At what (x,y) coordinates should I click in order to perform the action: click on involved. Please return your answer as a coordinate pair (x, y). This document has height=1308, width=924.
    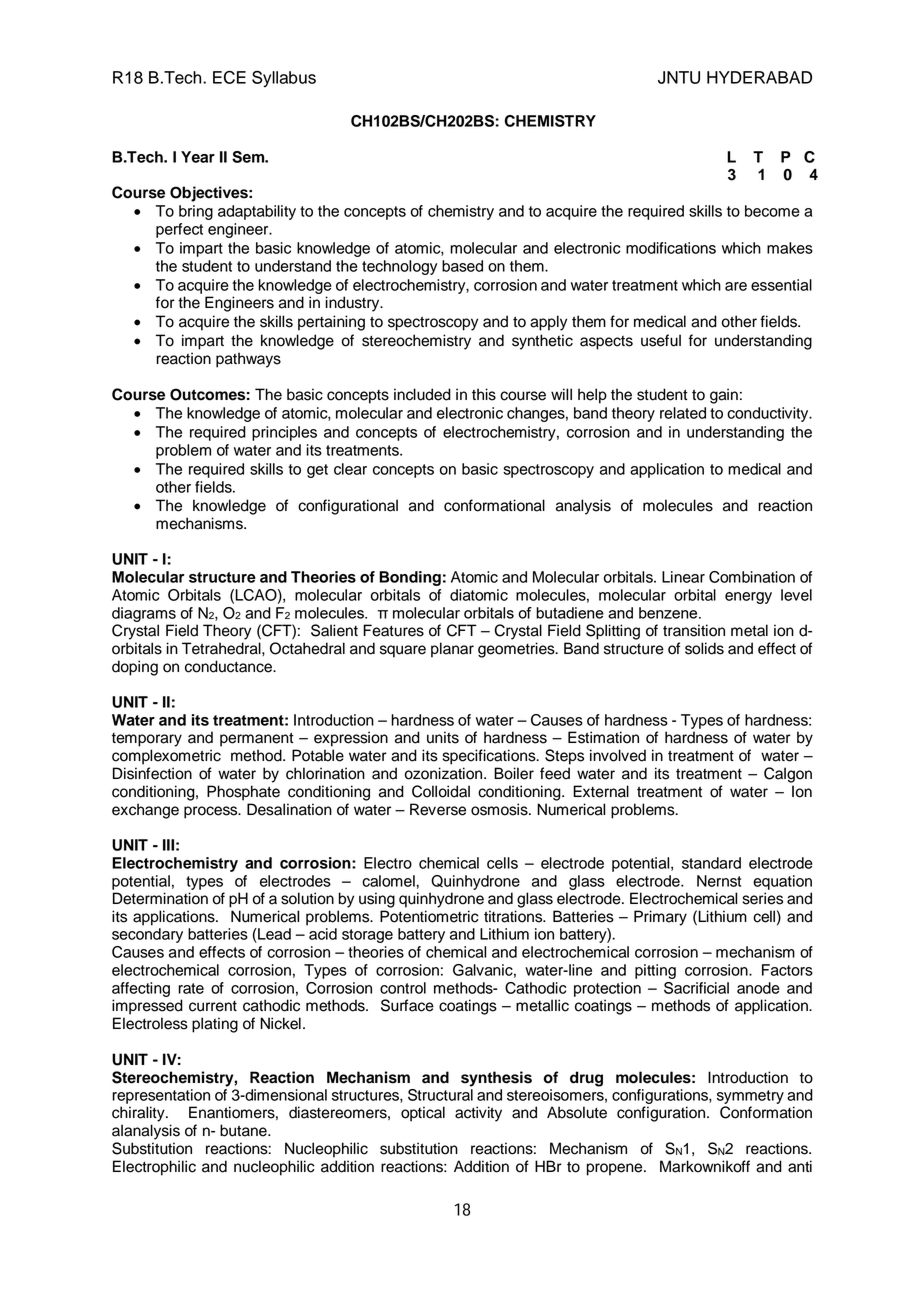
    Looking at the image, I should click on (618, 755).
